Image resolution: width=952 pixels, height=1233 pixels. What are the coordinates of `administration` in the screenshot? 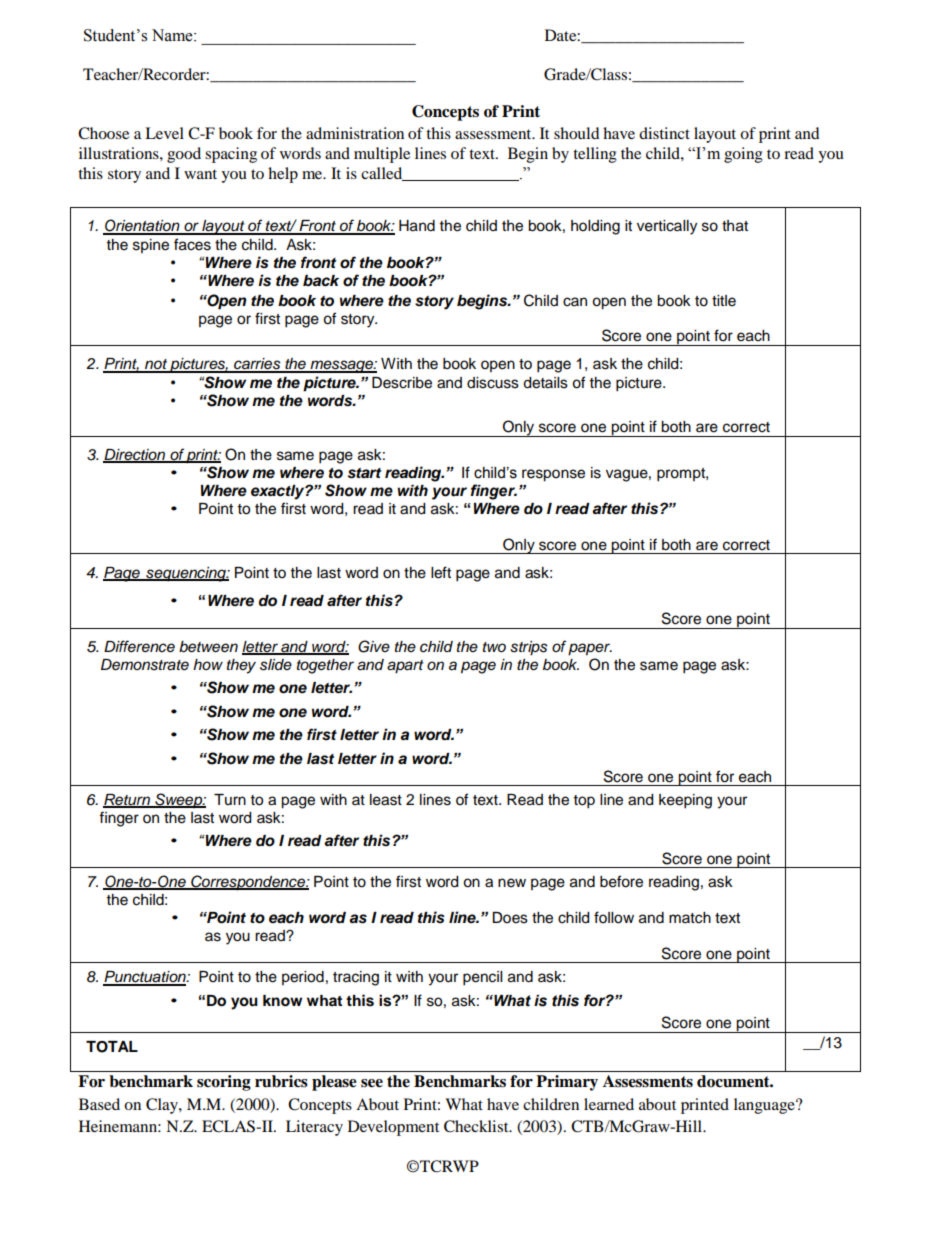 It's located at (355, 133).
